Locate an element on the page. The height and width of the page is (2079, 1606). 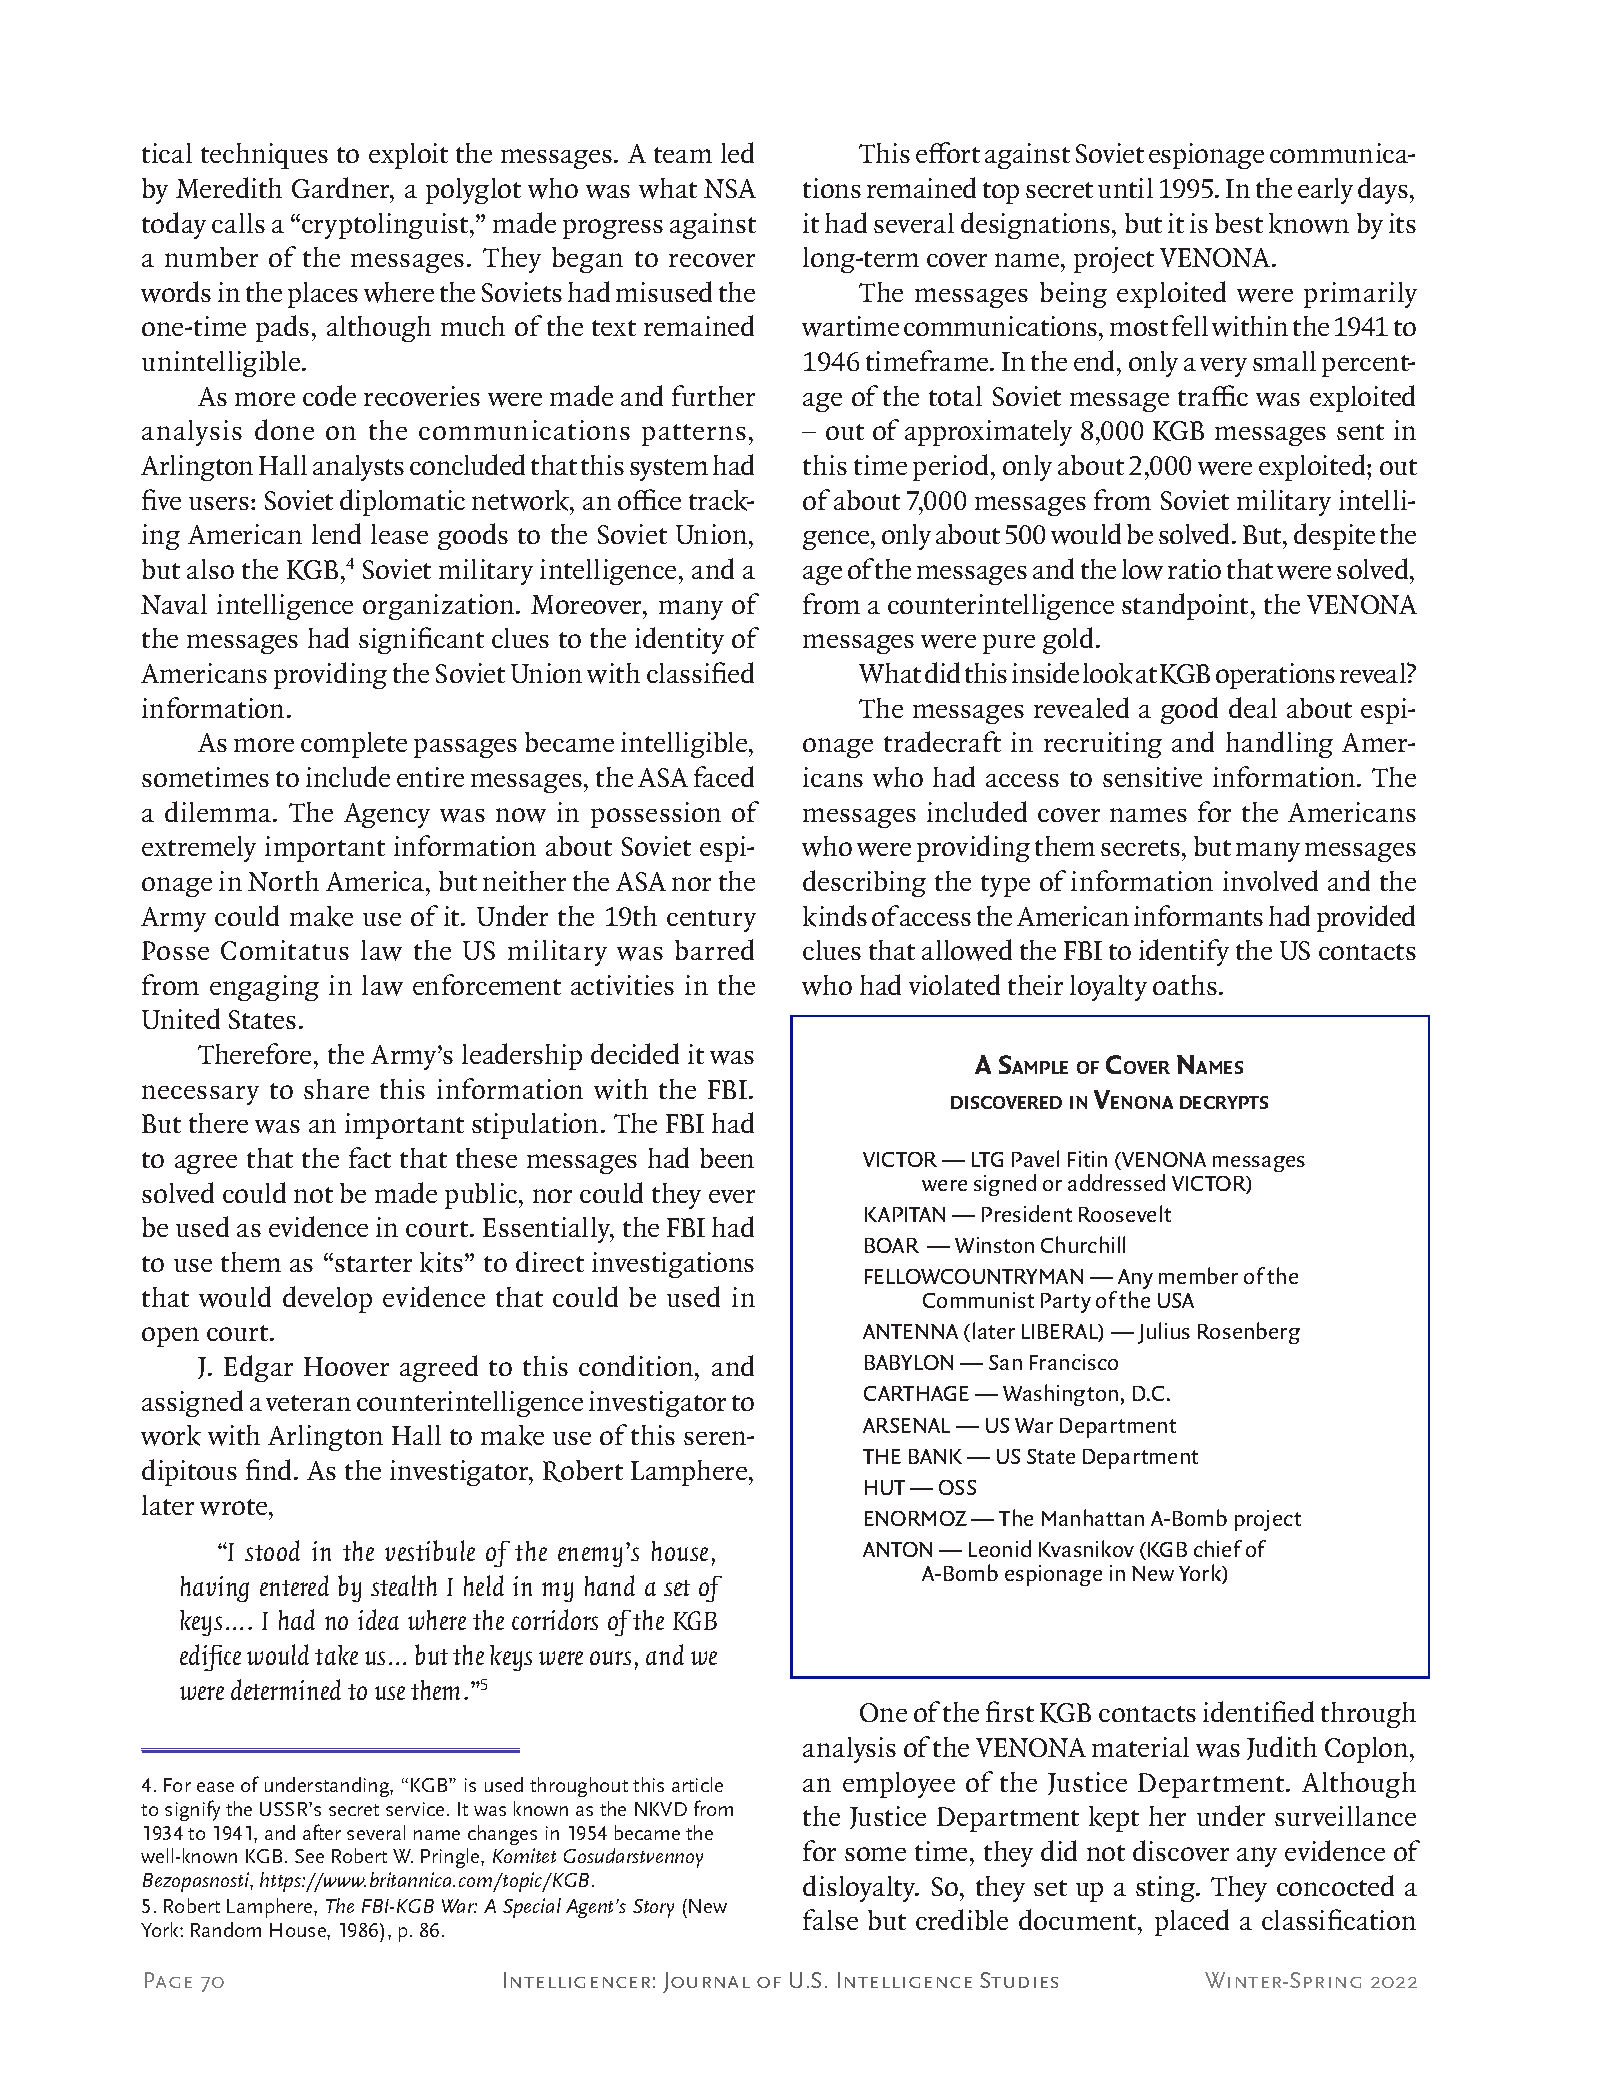
starter is located at coordinates (373, 1264).
